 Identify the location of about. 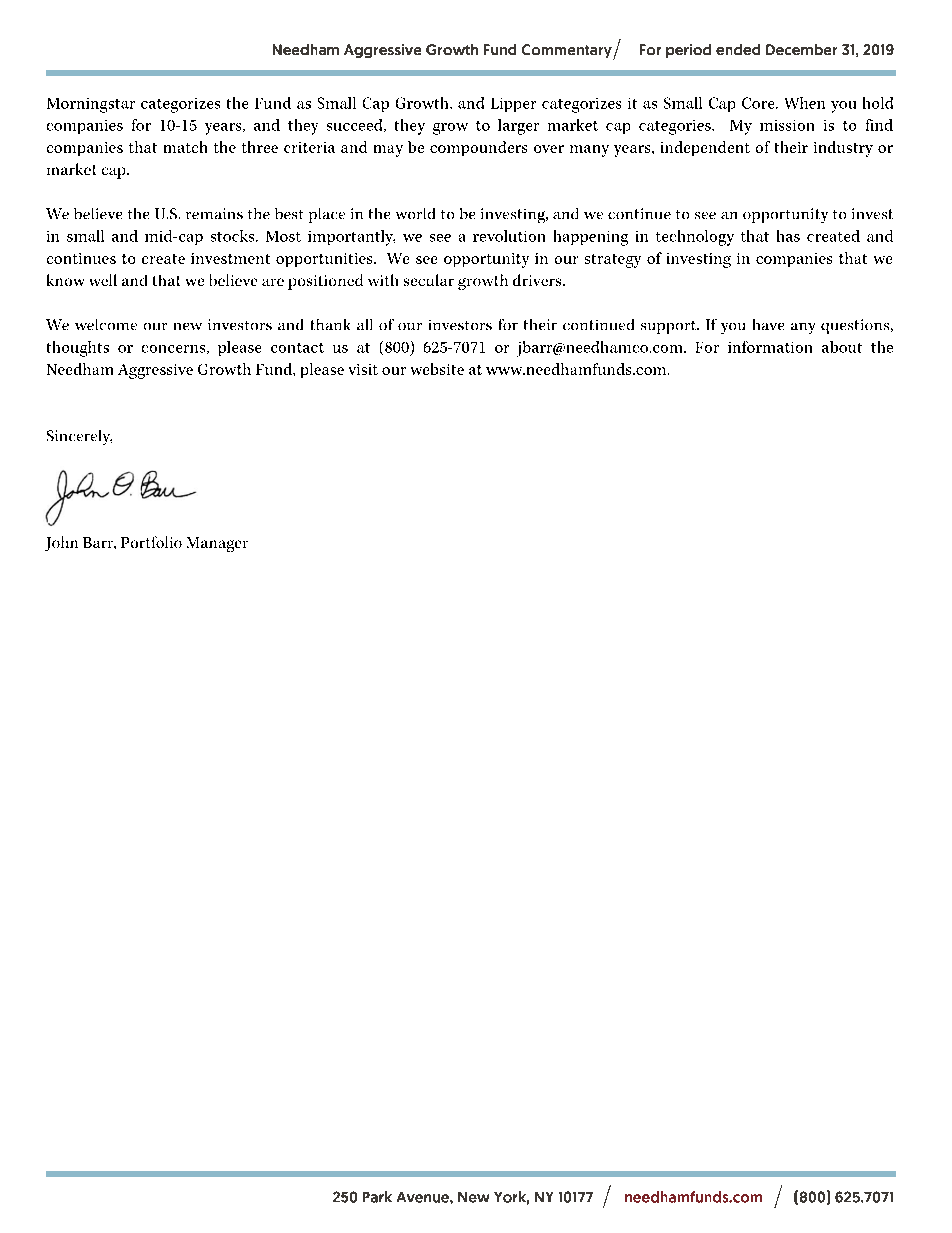
(842, 347).
